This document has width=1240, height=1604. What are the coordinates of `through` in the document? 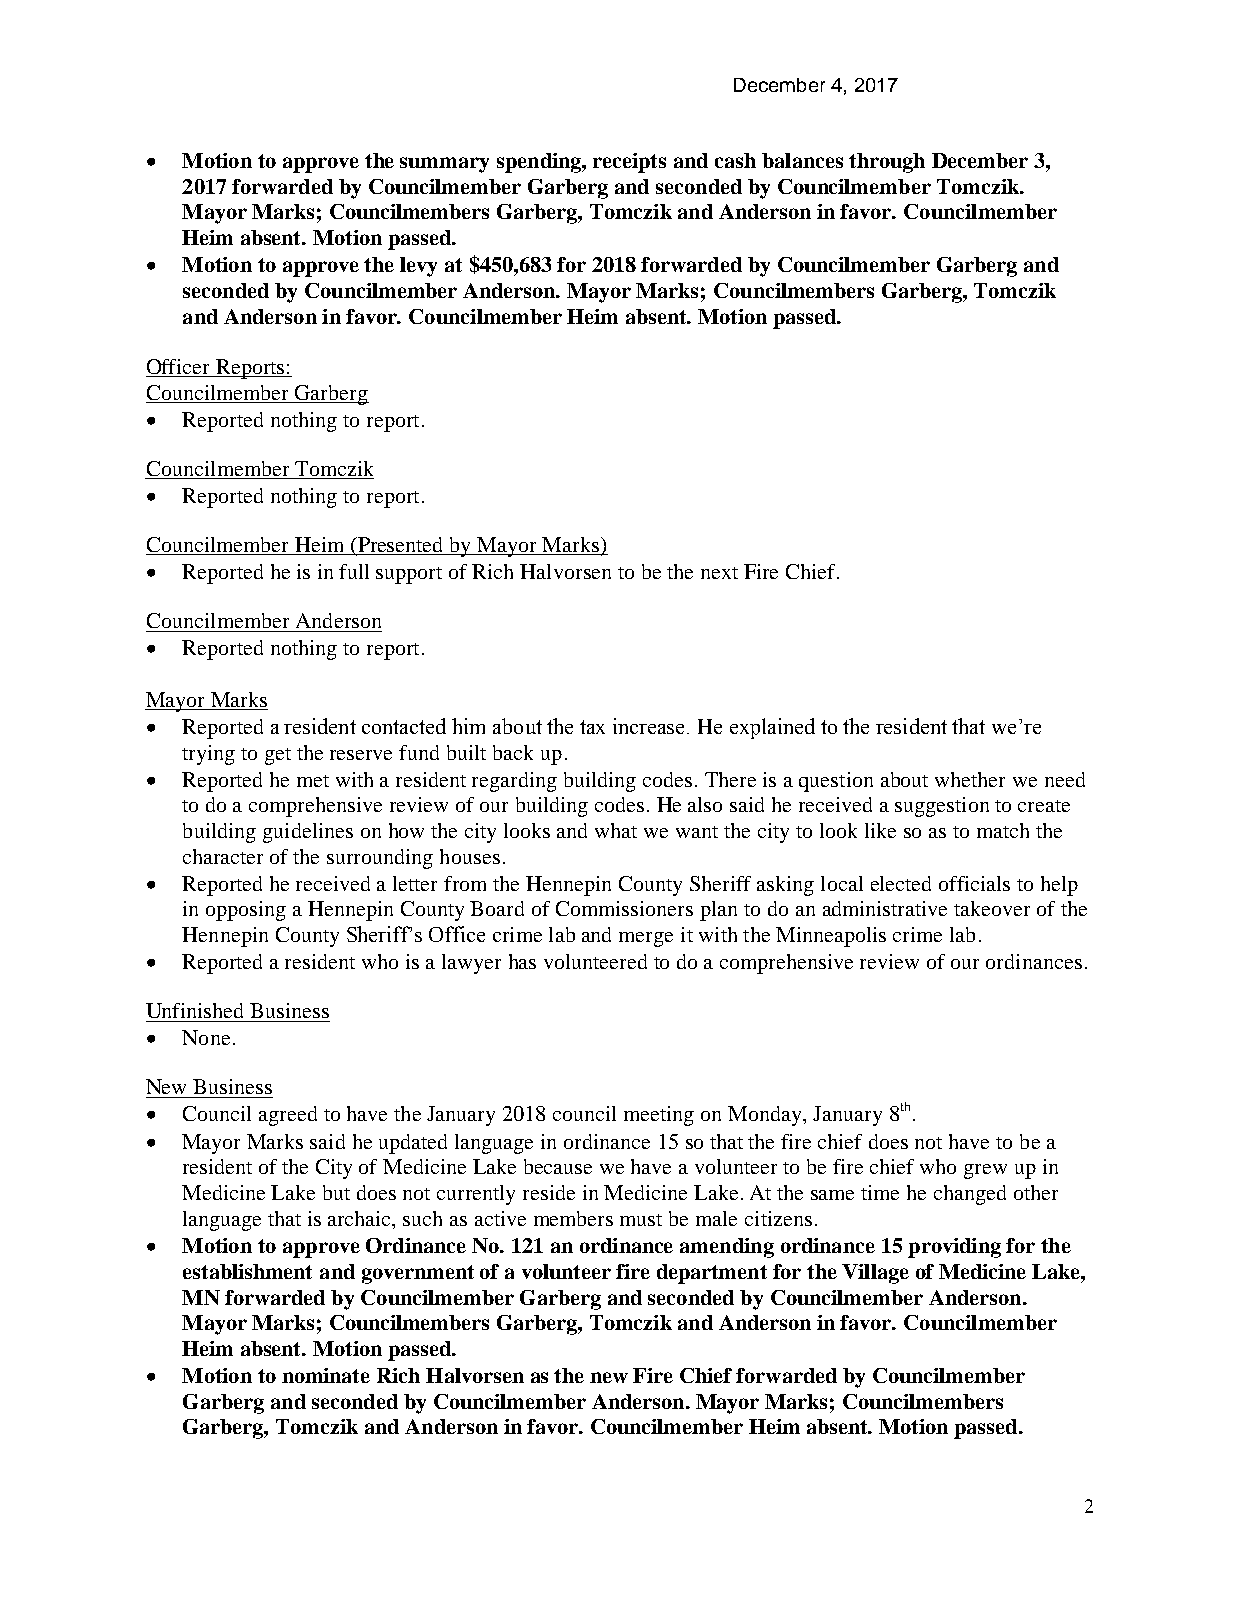 It's located at (887, 163).
